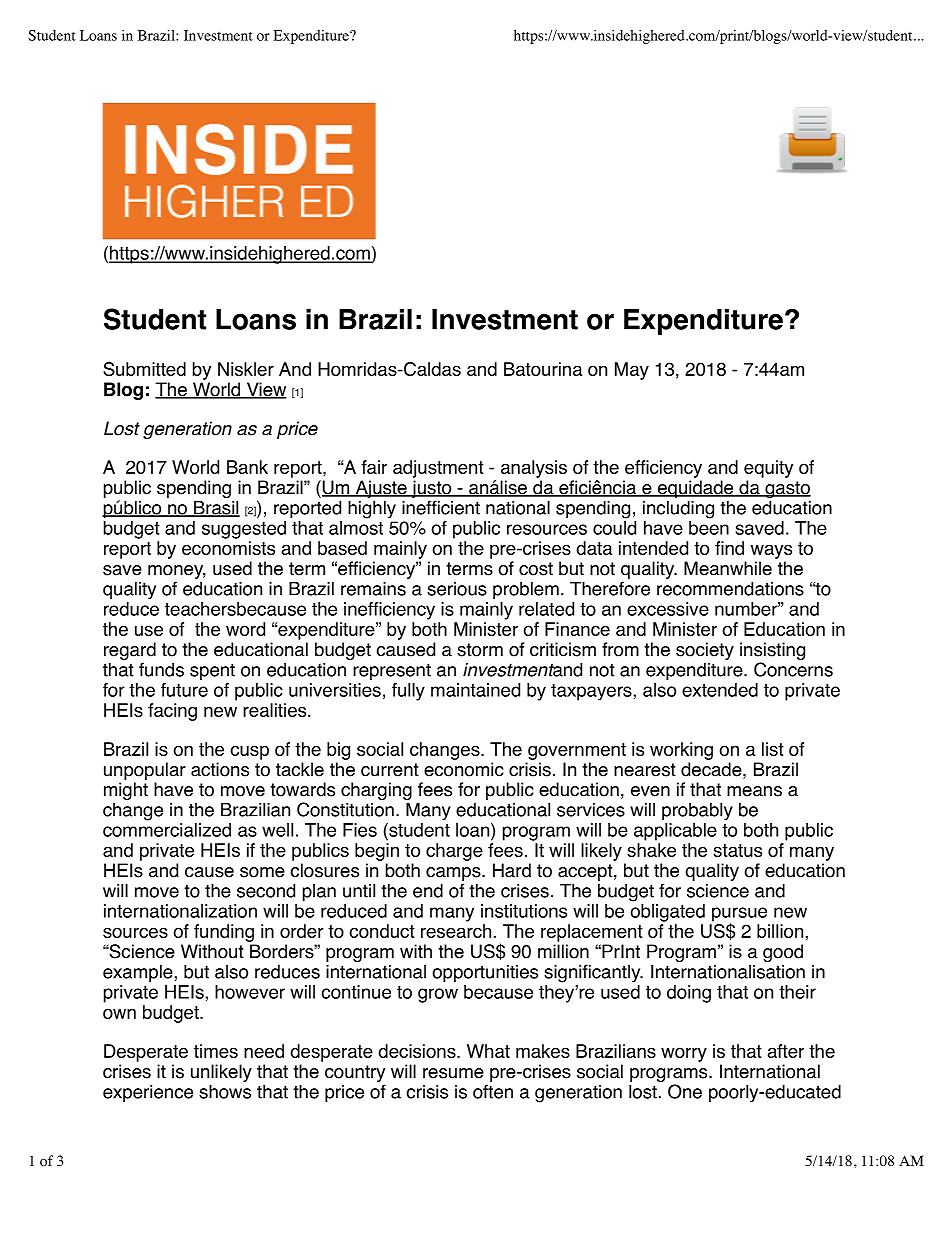 This screenshot has height=1233, width=952. Describe the element at coordinates (457, 589) in the screenshot. I see `serious` at that location.
